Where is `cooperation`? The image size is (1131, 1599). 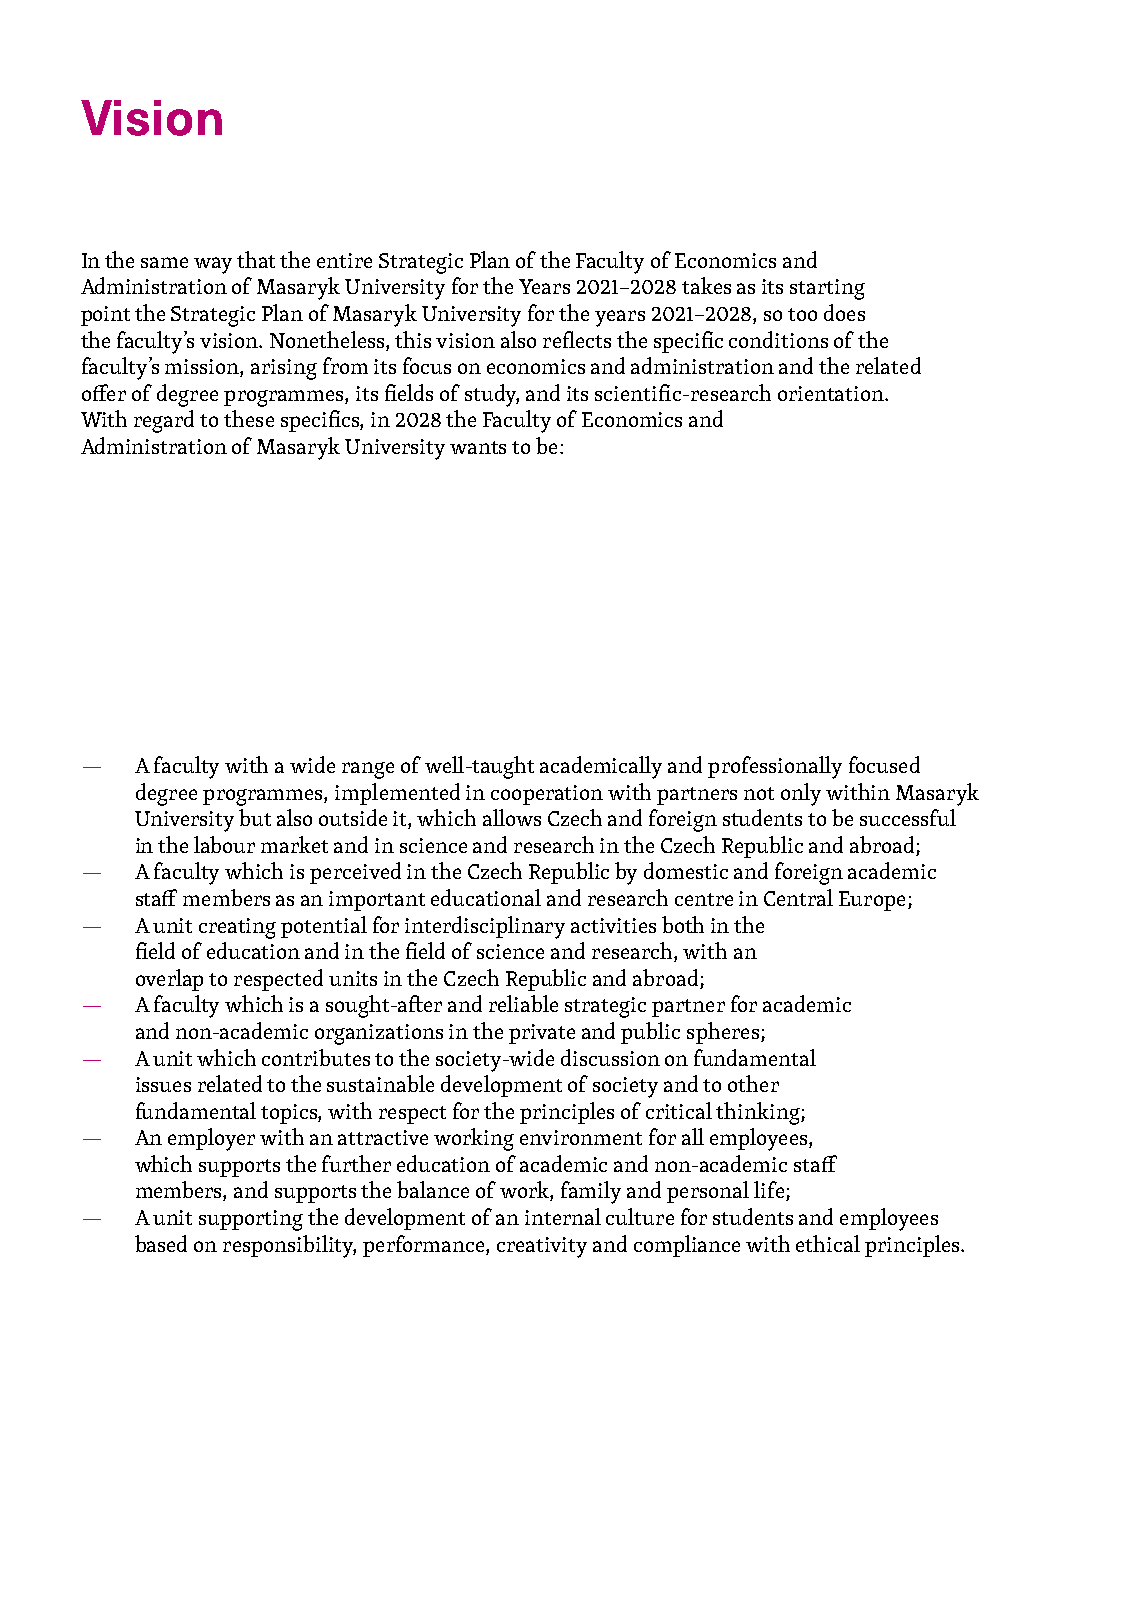 cooperation is located at coordinates (547, 795).
